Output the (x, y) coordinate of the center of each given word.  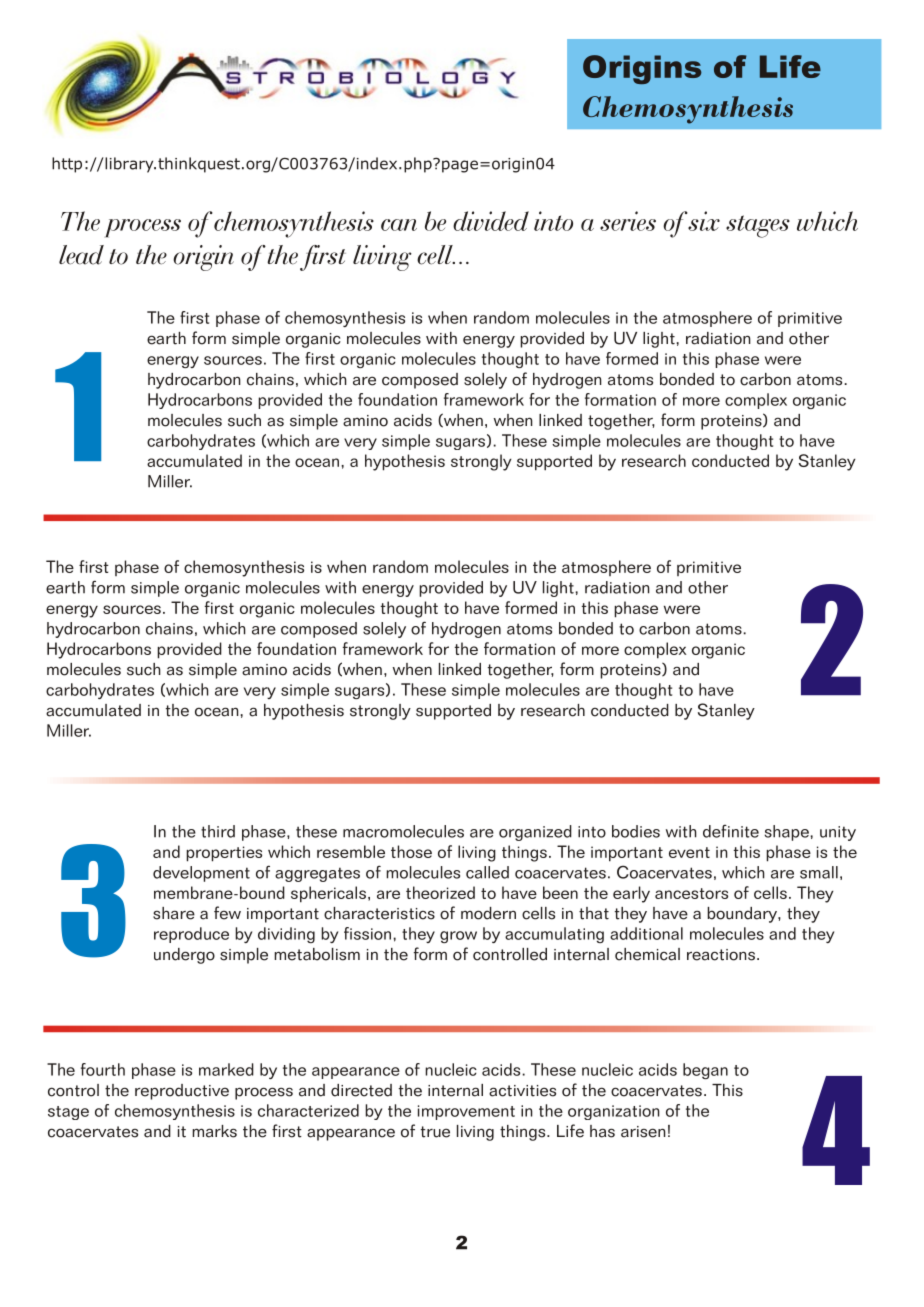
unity (838, 833)
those (411, 851)
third (218, 831)
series (628, 221)
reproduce (191, 935)
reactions (721, 955)
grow (458, 937)
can (399, 225)
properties (224, 854)
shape (787, 833)
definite (731, 831)
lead (81, 255)
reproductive (182, 1092)
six (704, 221)
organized (535, 833)
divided (491, 221)
